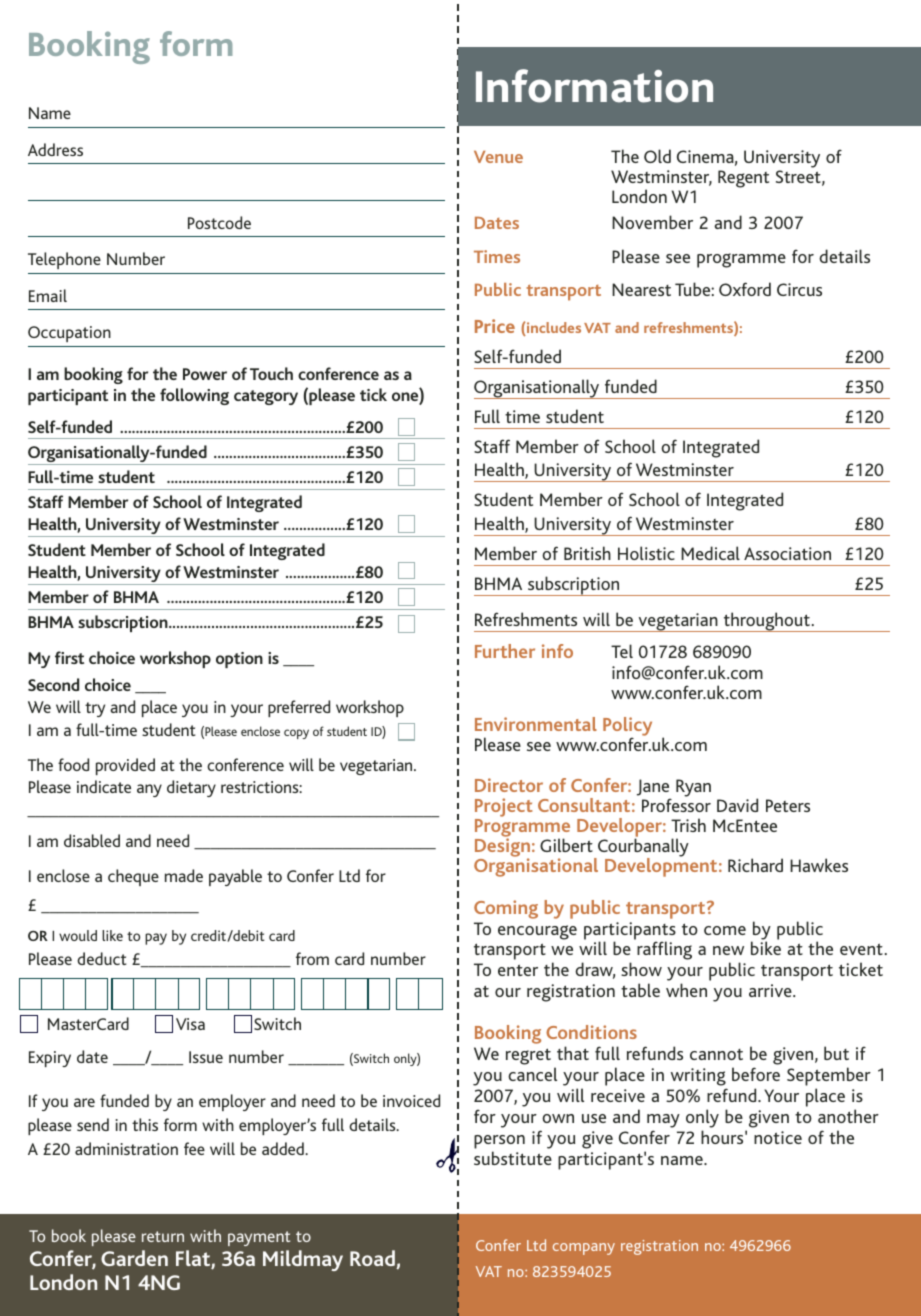 Image resolution: width=921 pixels, height=1316 pixels. What do you see at coordinates (495, 326) in the page?
I see `Price` at bounding box center [495, 326].
